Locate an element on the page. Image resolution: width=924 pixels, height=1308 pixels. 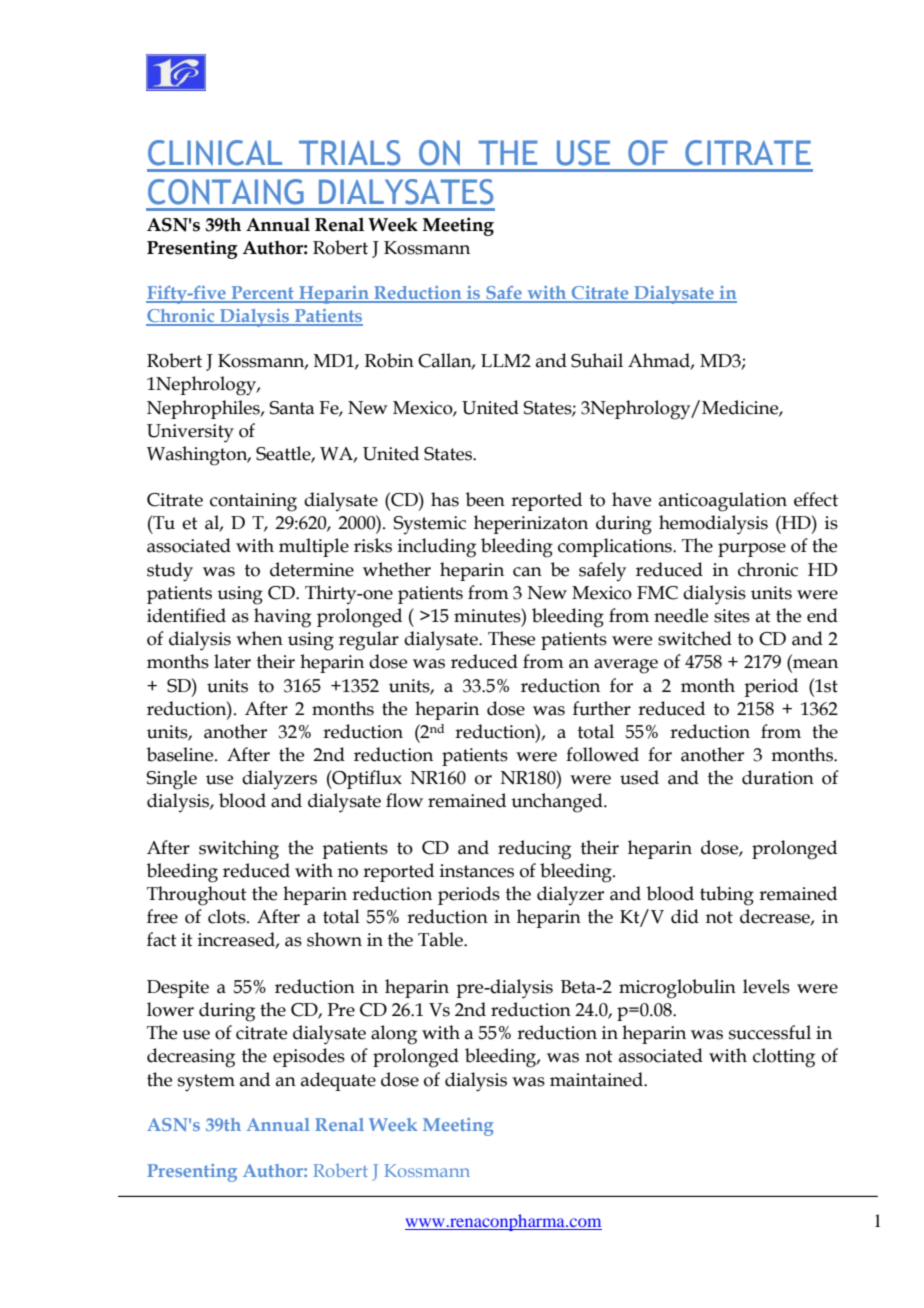
Suhail is located at coordinates (597, 360).
